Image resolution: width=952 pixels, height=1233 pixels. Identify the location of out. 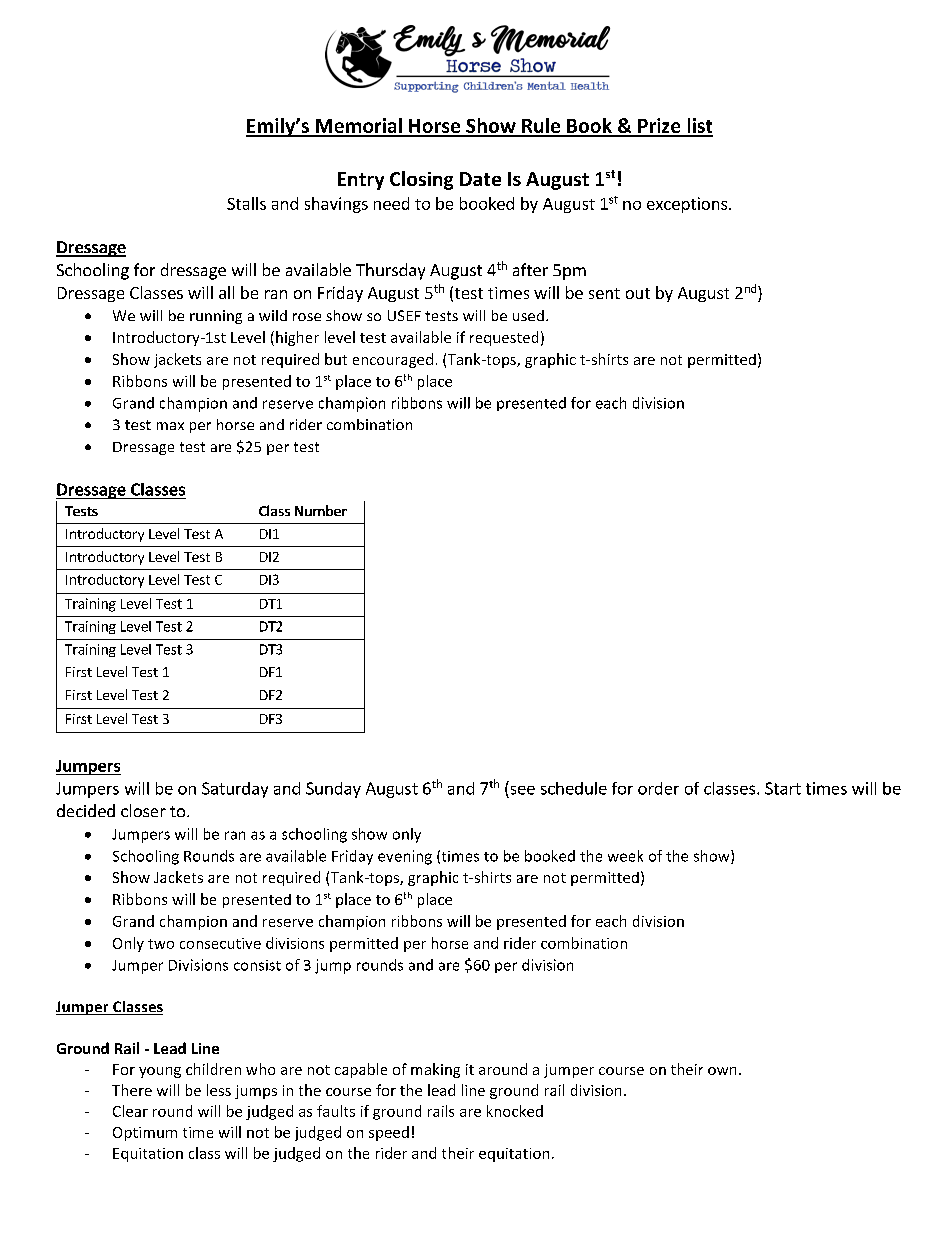
(638, 293).
